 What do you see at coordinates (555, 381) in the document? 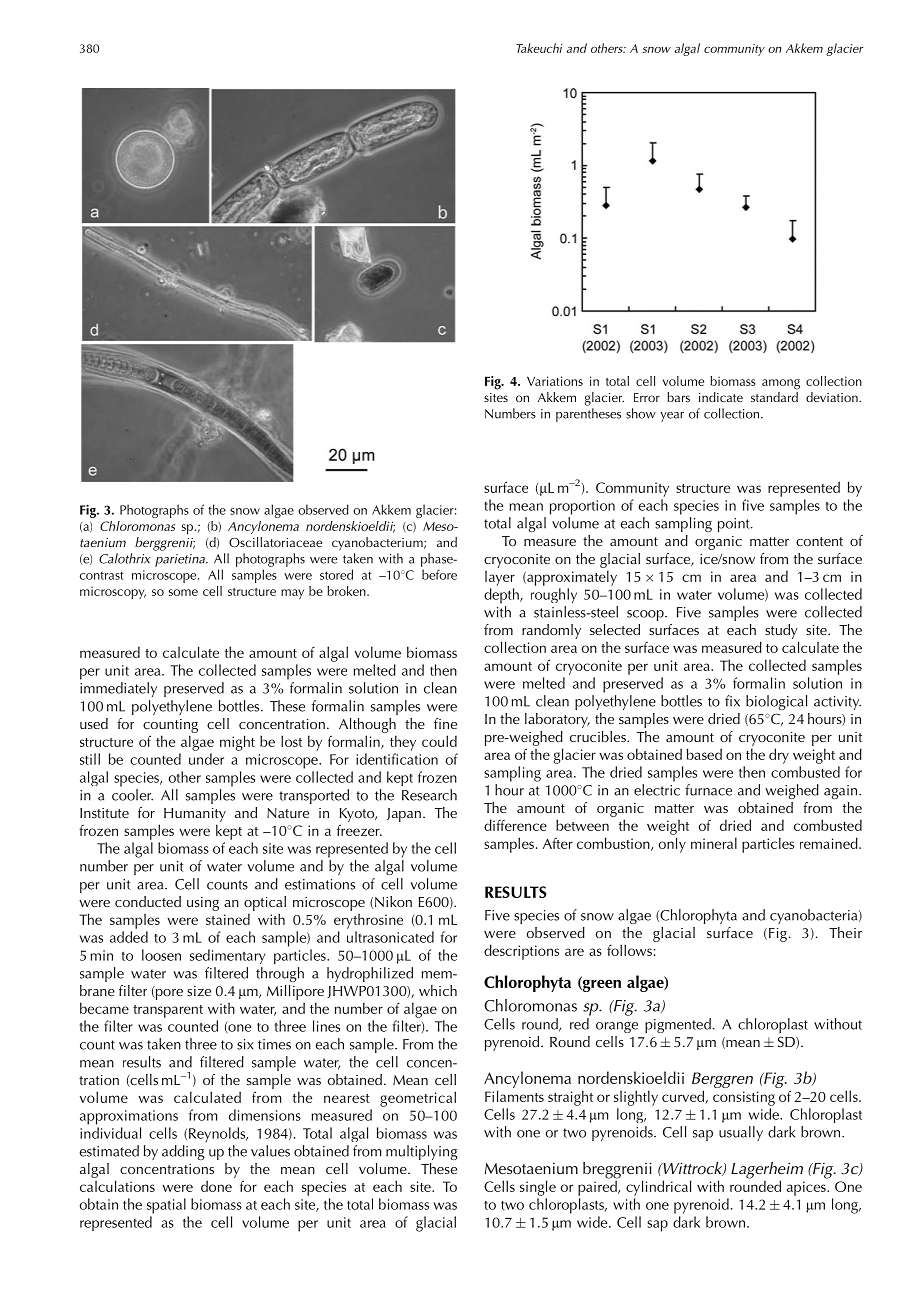
I see `Variations` at bounding box center [555, 381].
